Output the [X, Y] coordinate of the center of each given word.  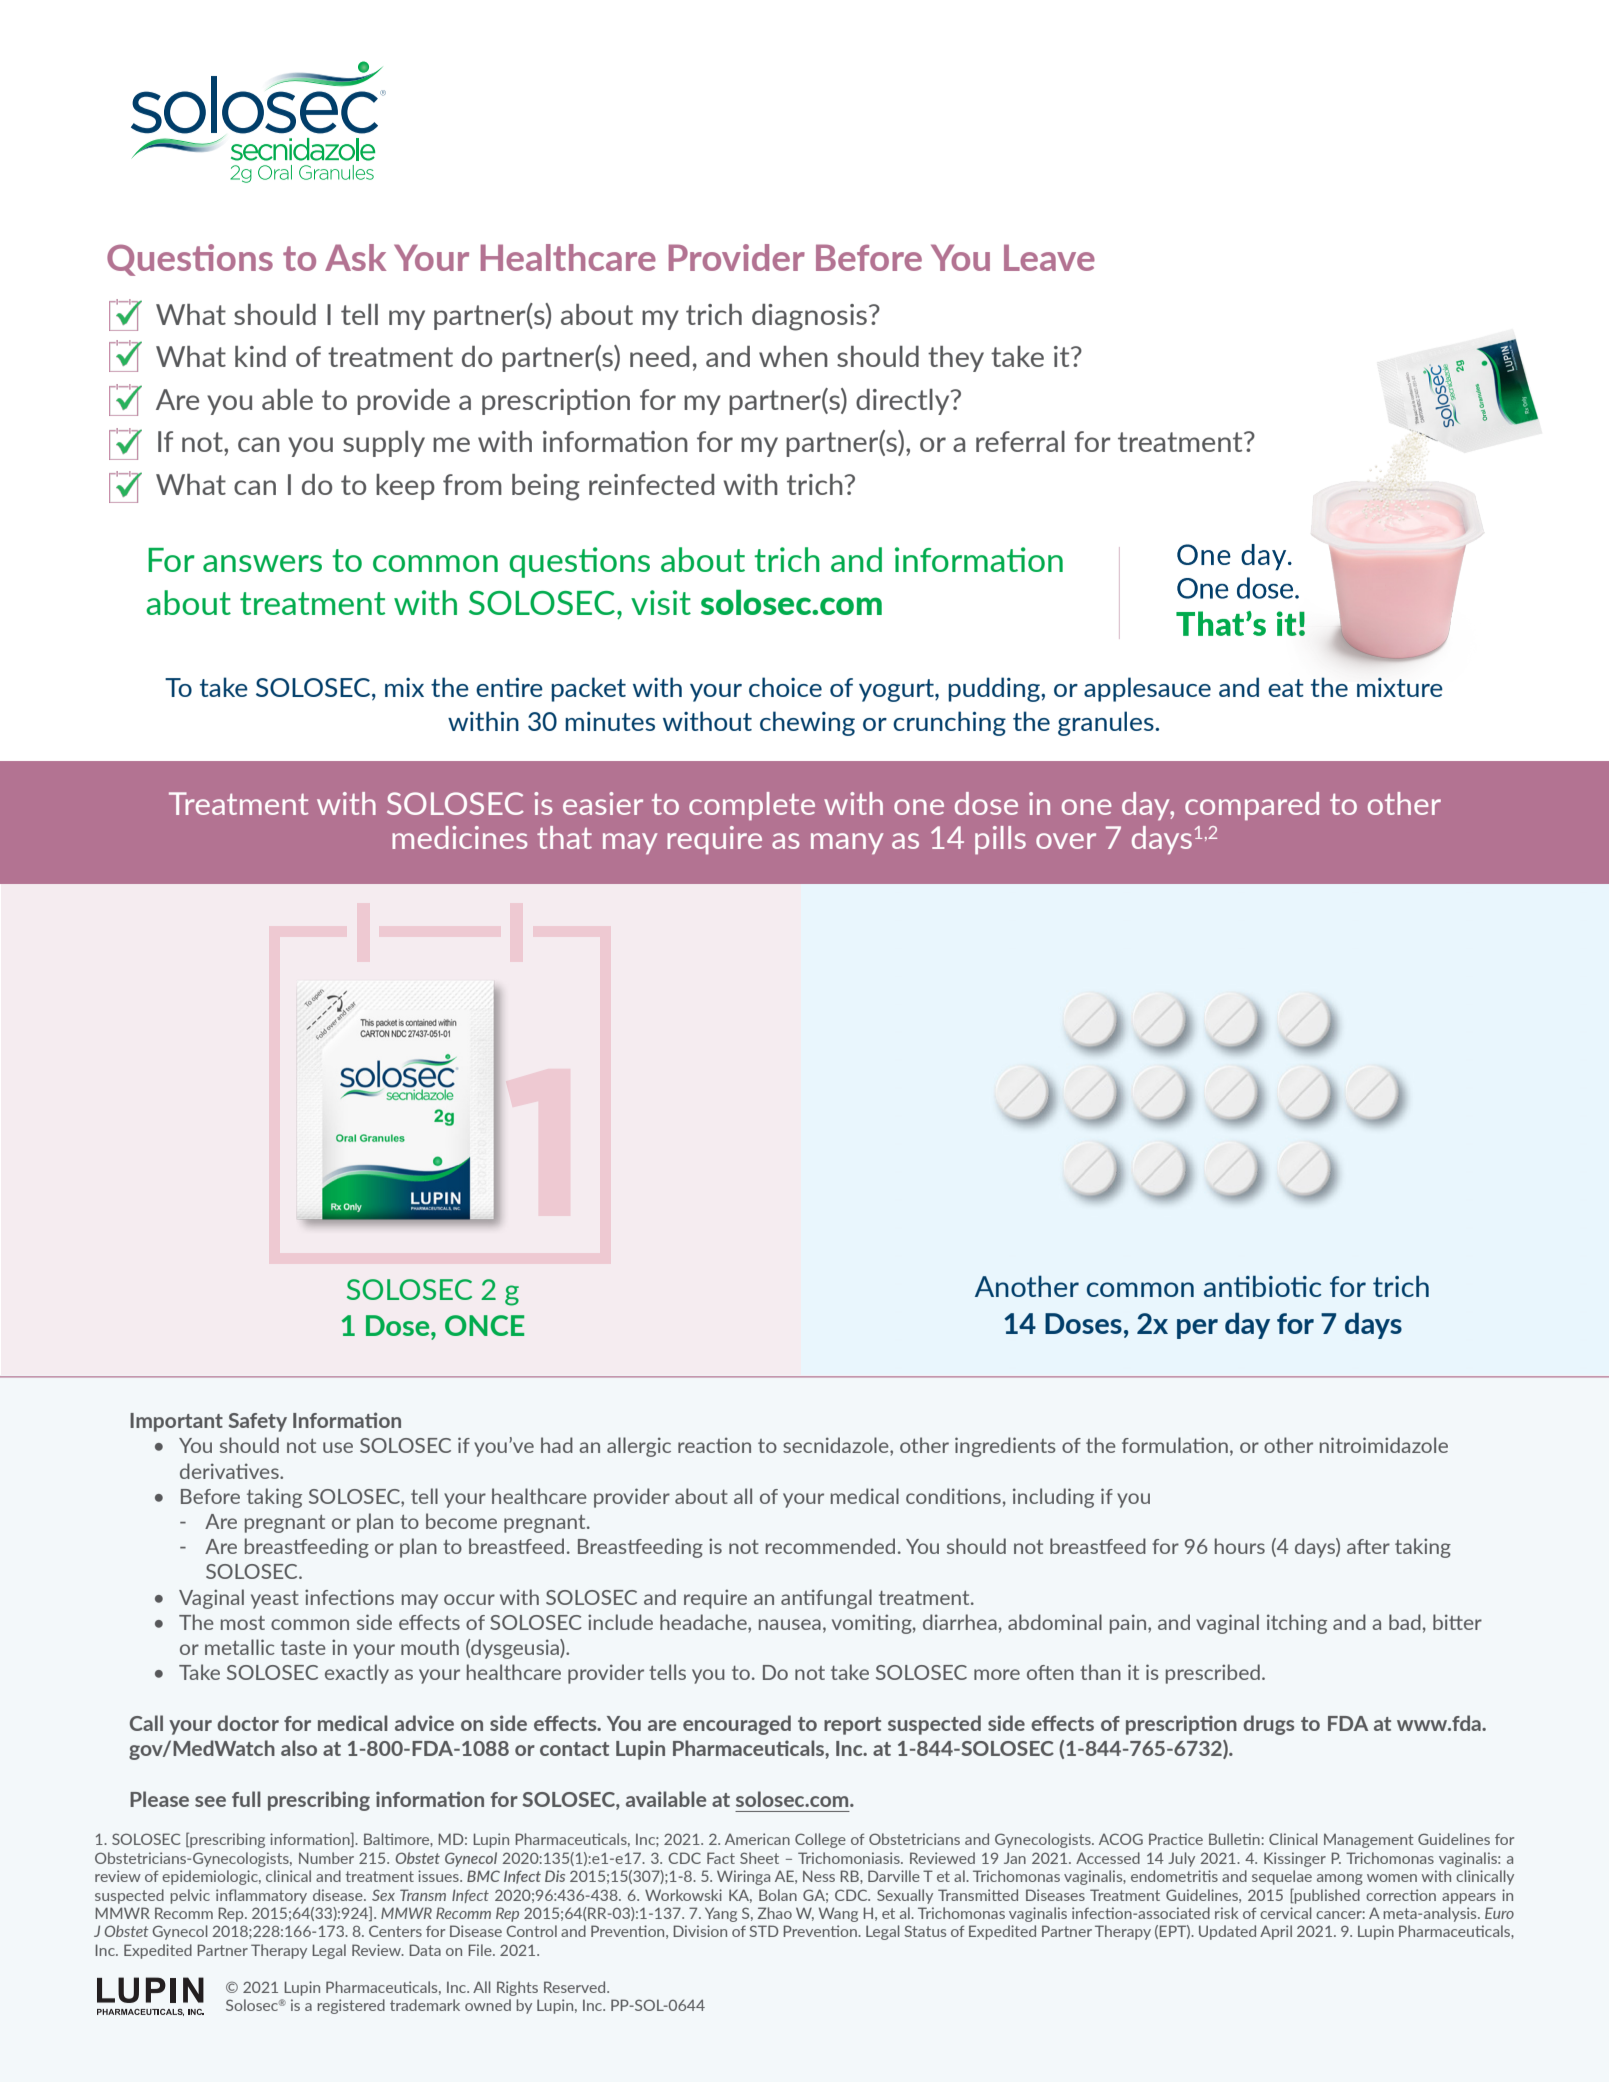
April [1276, 1932]
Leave [1049, 257]
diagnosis [811, 317]
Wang [838, 1914]
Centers [395, 1931]
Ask [355, 257]
